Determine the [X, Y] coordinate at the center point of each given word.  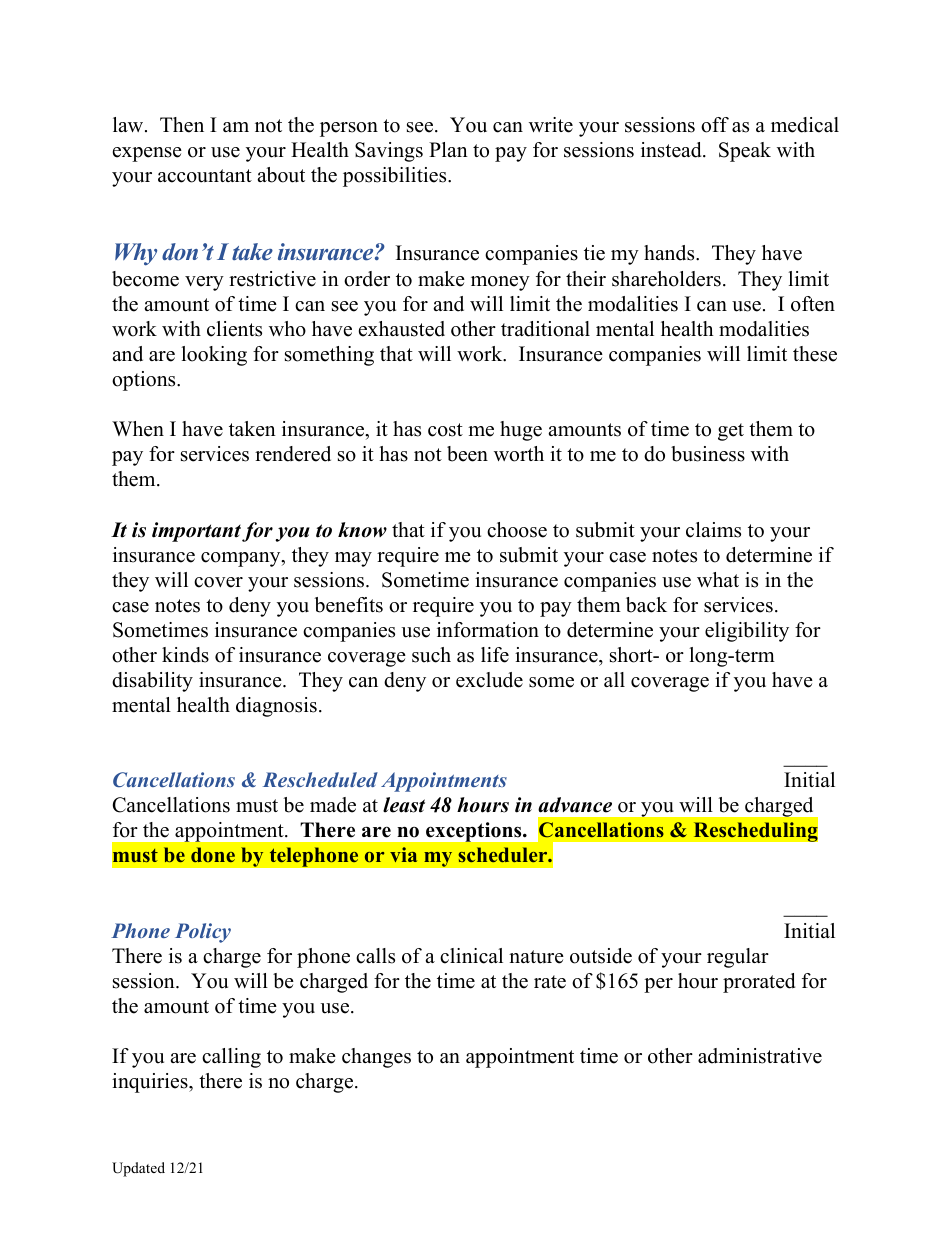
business [708, 454]
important [196, 532]
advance [575, 805]
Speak [745, 152]
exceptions [475, 832]
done [213, 854]
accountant [205, 176]
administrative [760, 1056]
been [467, 454]
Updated [138, 1169]
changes [376, 1058]
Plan [448, 149]
